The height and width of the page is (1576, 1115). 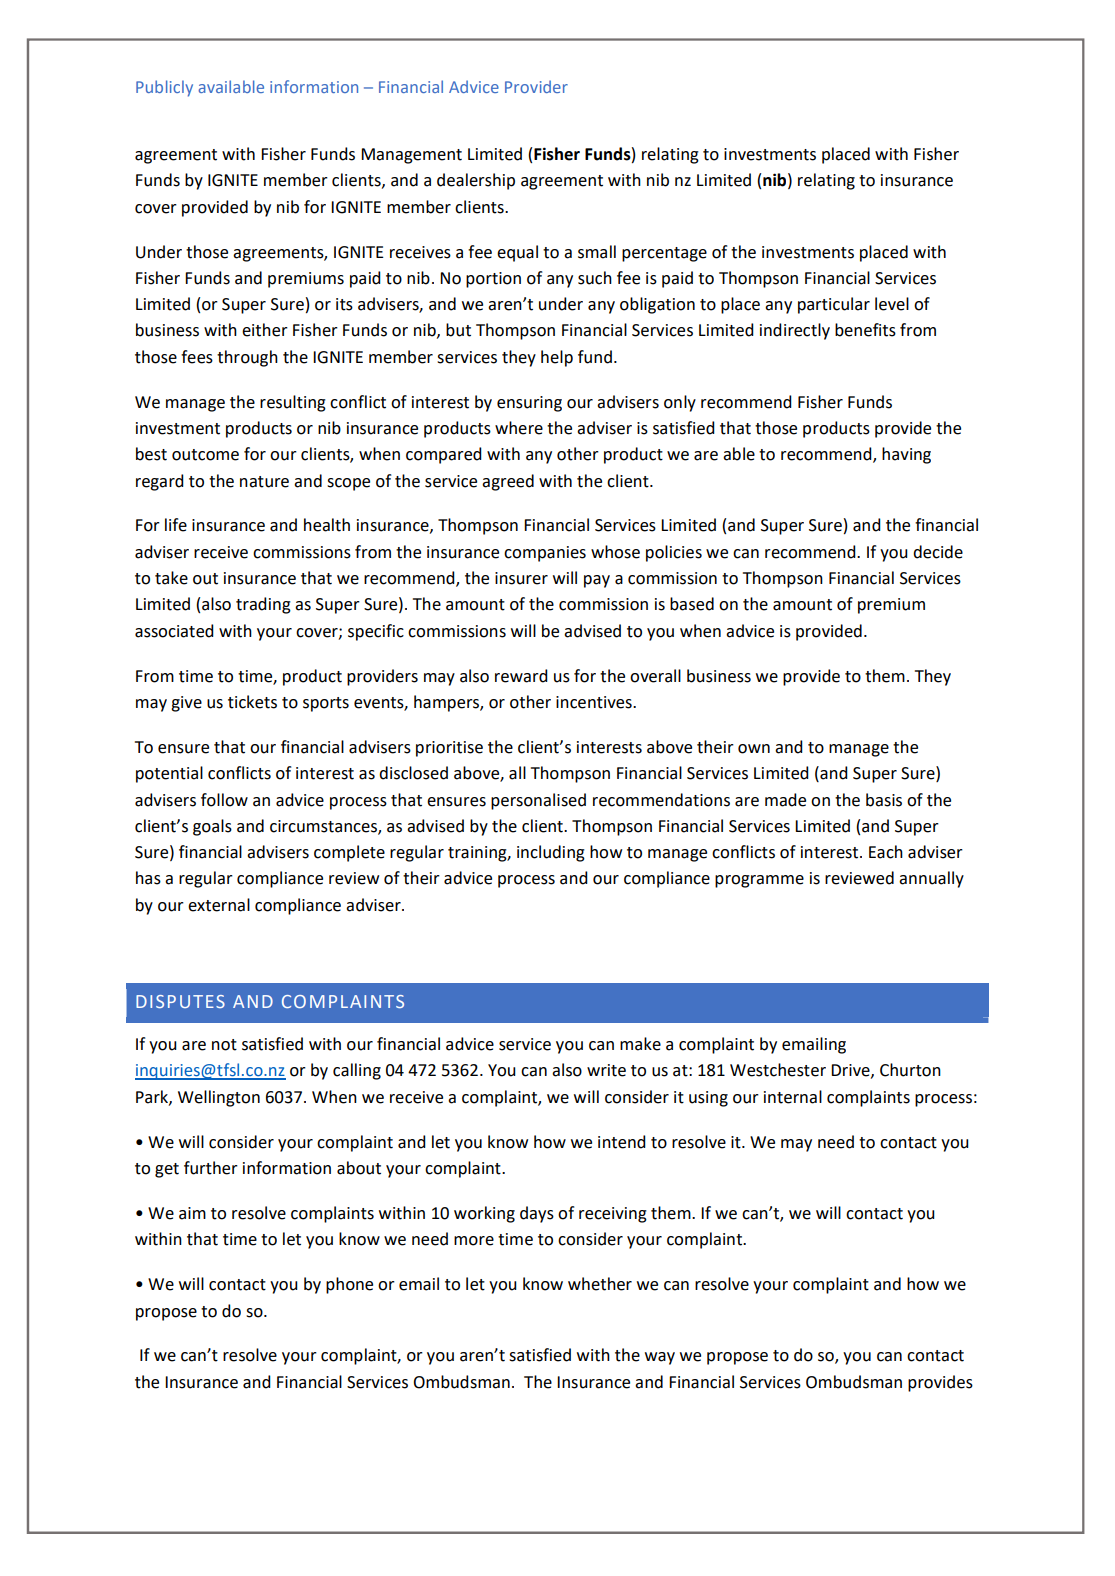 What do you see at coordinates (551, 853) in the page?
I see `including` at bounding box center [551, 853].
